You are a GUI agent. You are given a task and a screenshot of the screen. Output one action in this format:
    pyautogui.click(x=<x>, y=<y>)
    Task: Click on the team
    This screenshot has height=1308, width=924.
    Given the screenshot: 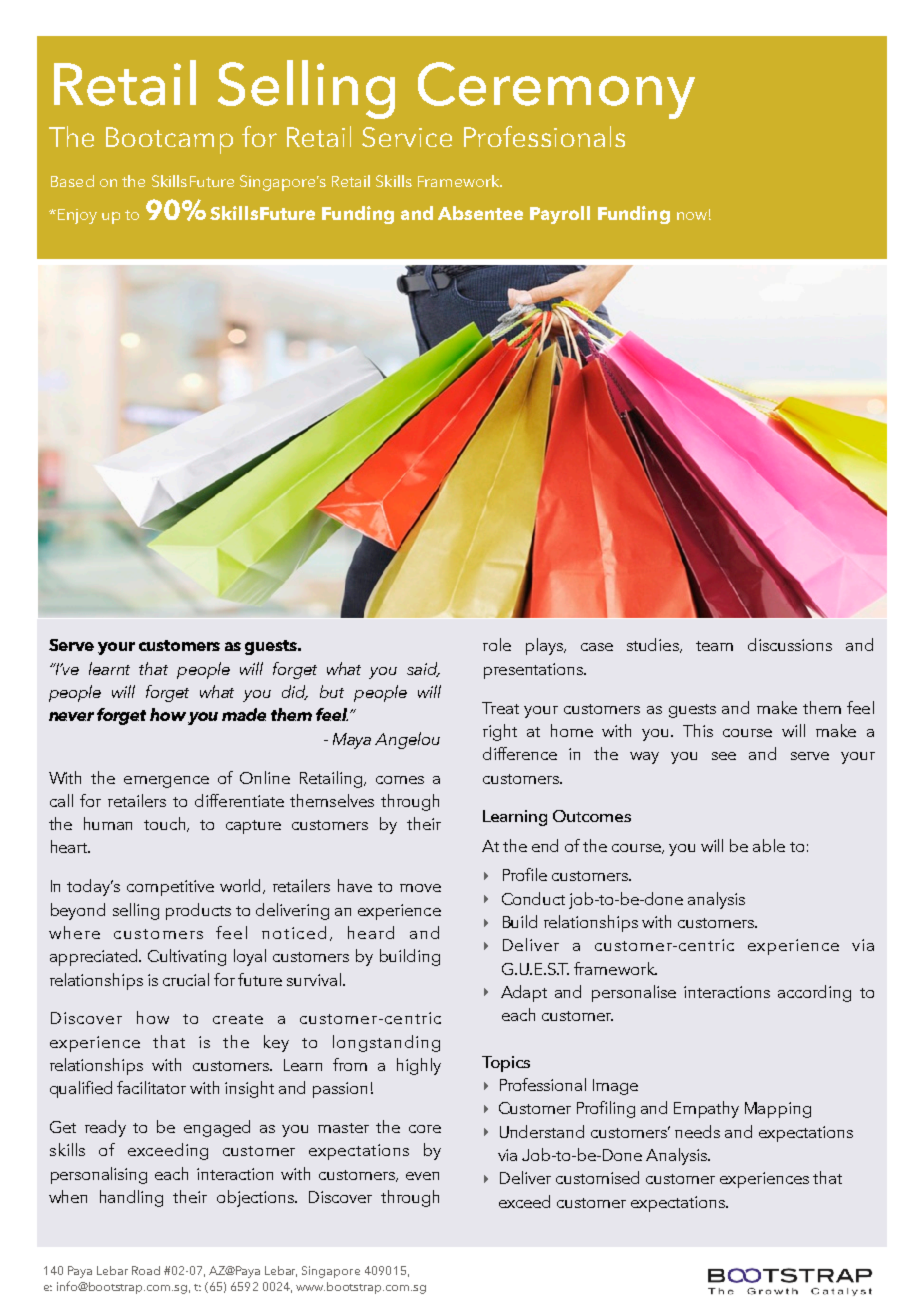 What is the action you would take?
    pyautogui.click(x=714, y=646)
